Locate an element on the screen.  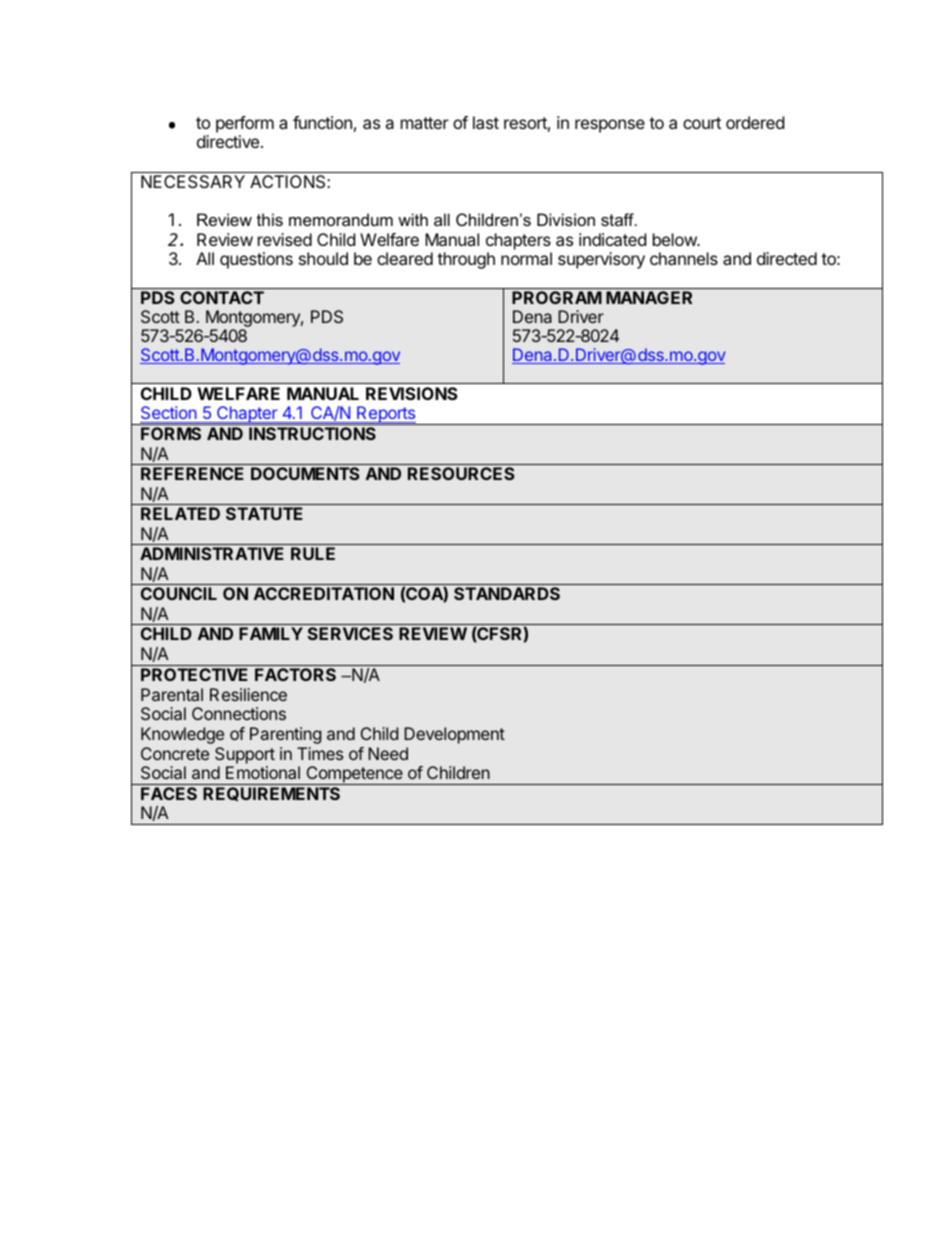
last is located at coordinates (486, 122).
